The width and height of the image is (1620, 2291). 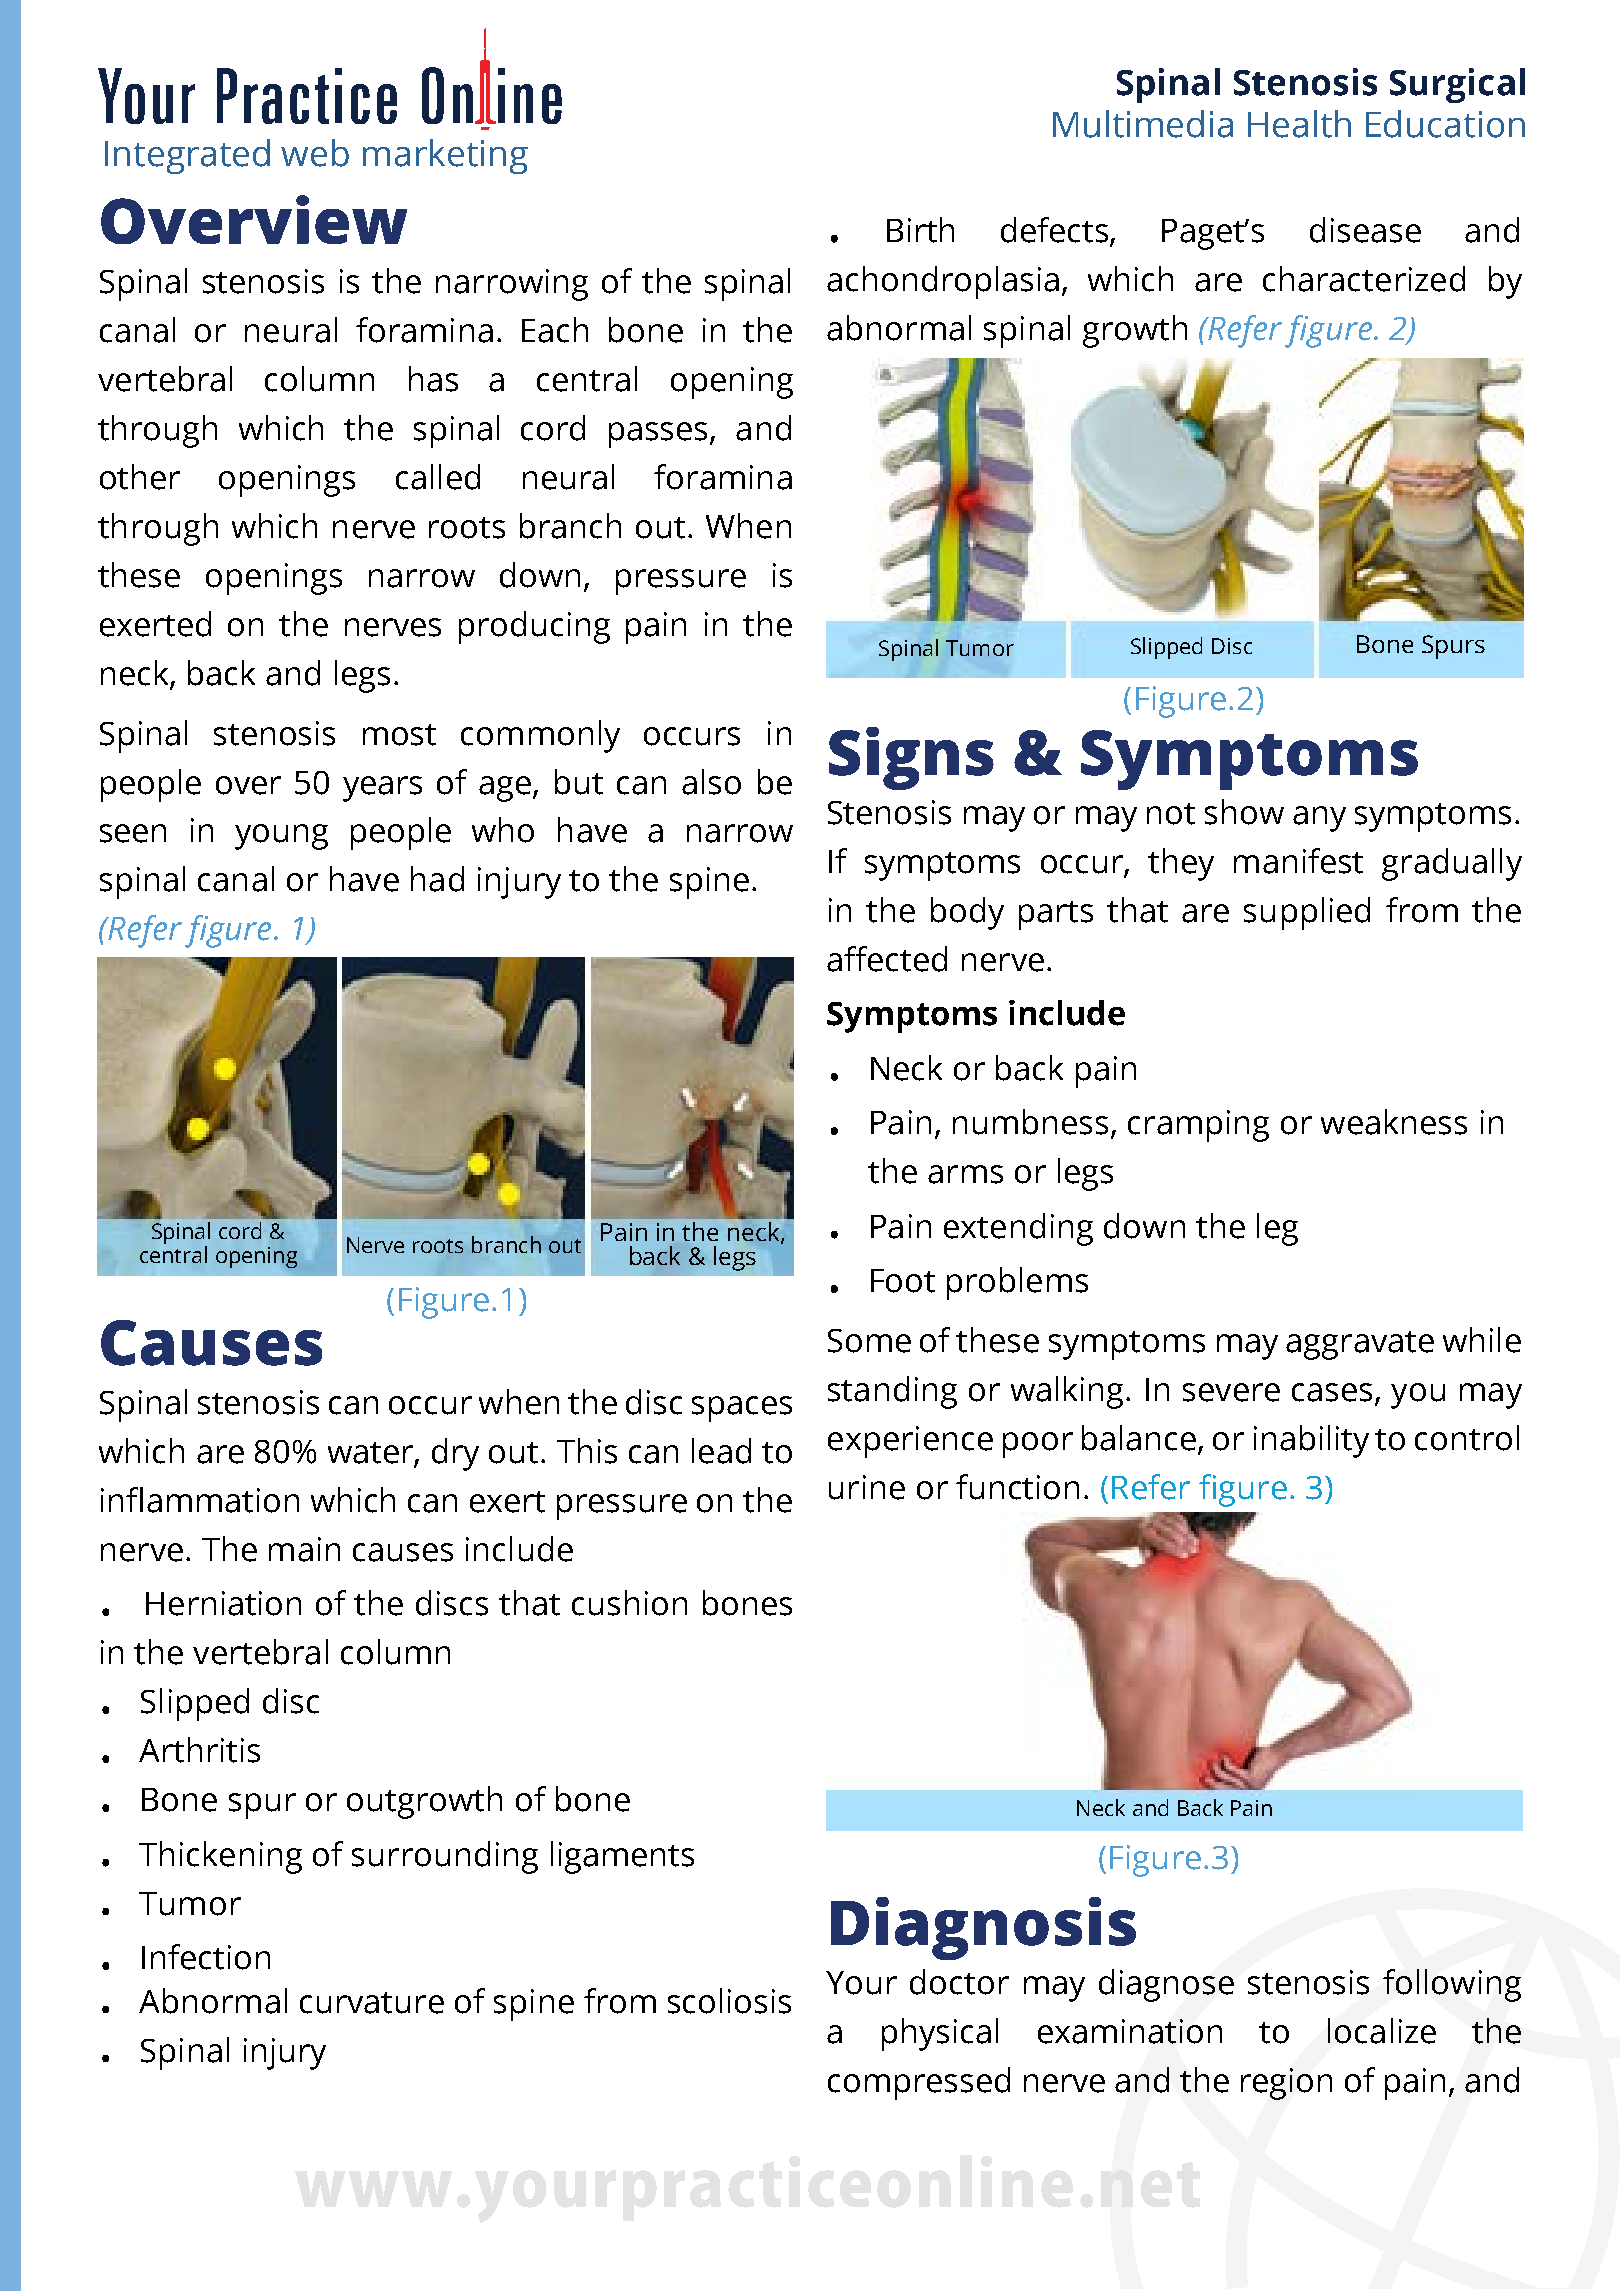 I want to click on web, so click(x=315, y=153).
